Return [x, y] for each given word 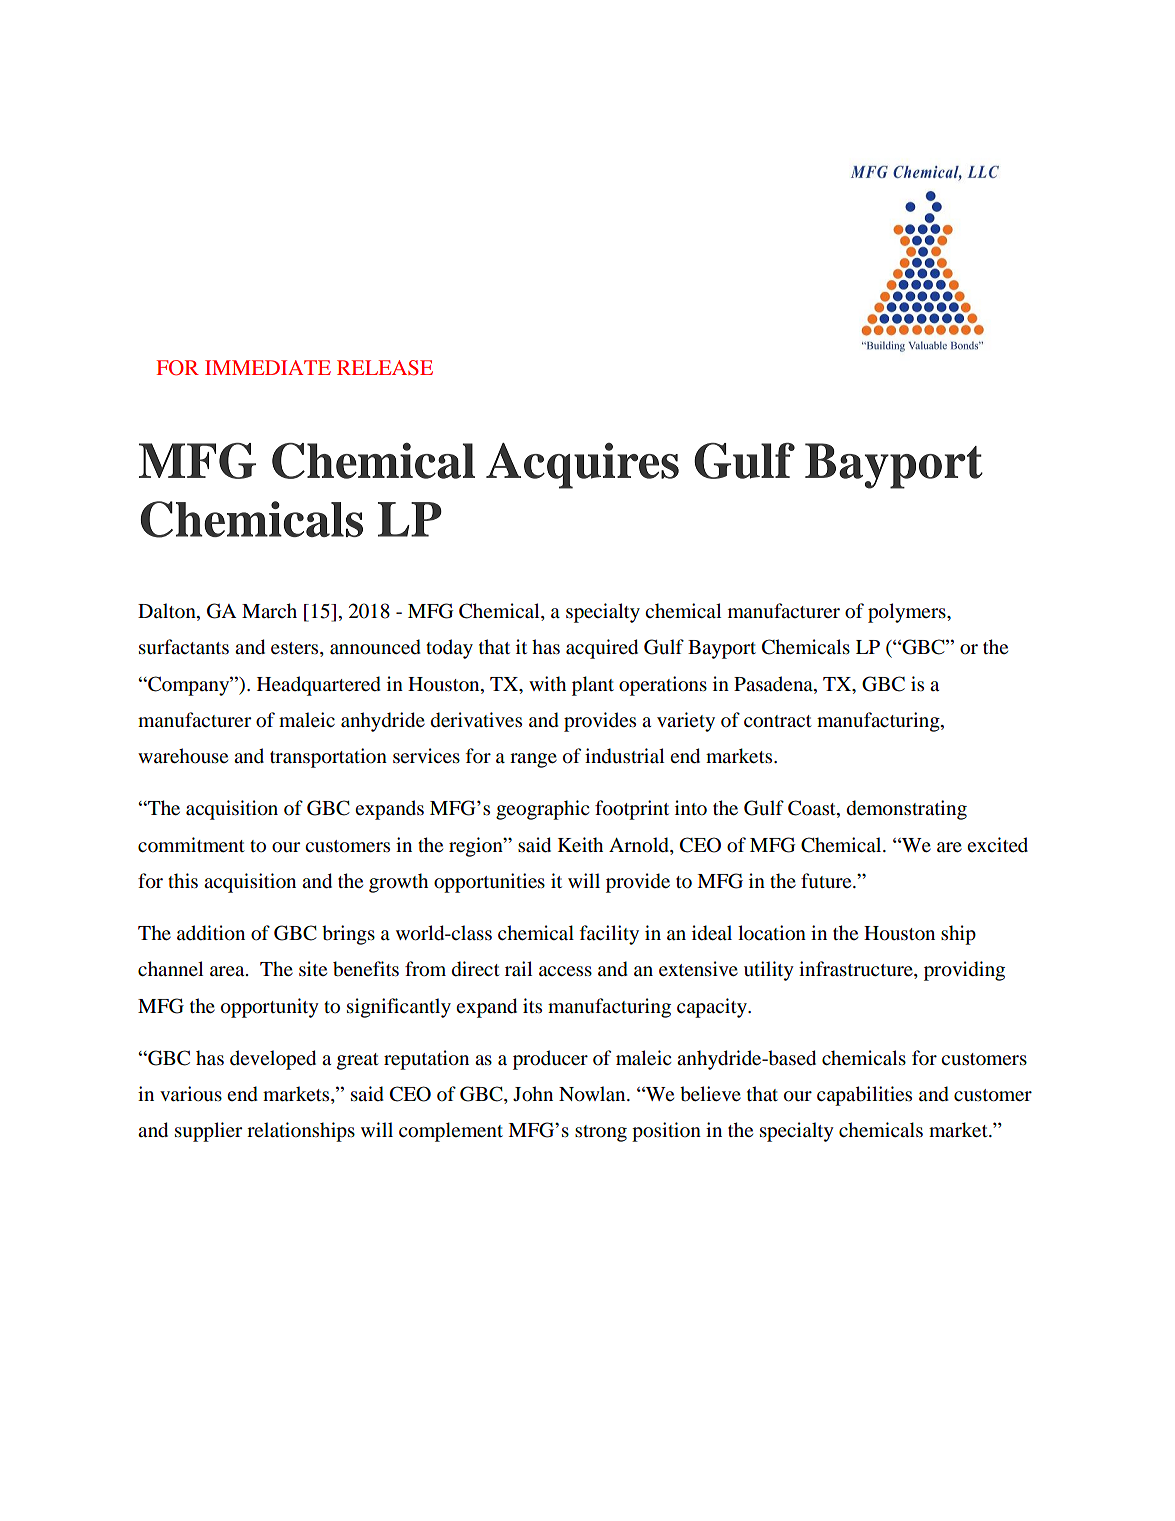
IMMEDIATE [268, 367]
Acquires [582, 466]
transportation [328, 758]
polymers [908, 613]
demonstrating [907, 810]
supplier [208, 1132]
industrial [625, 756]
